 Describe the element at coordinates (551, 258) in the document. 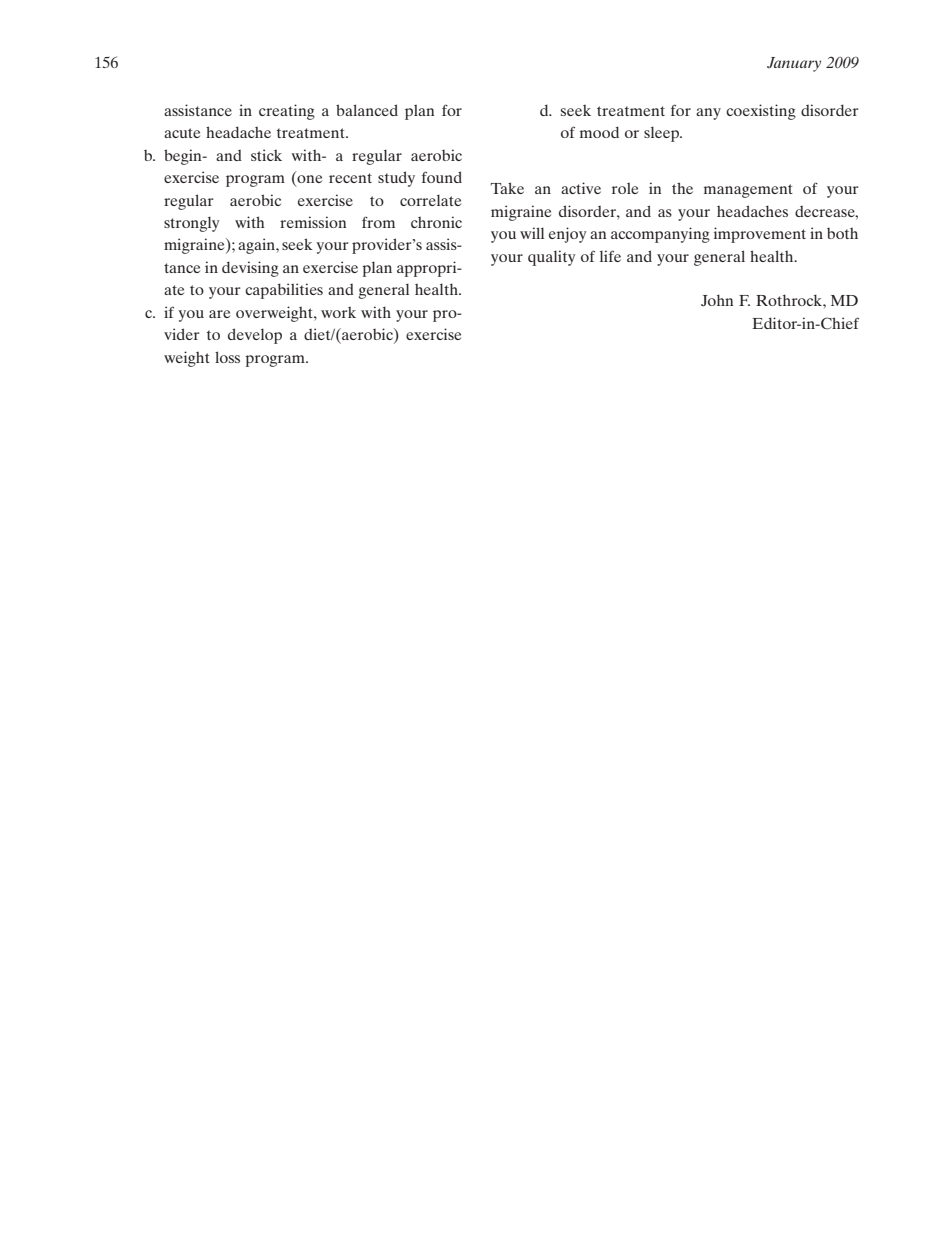

I see `quality` at that location.
